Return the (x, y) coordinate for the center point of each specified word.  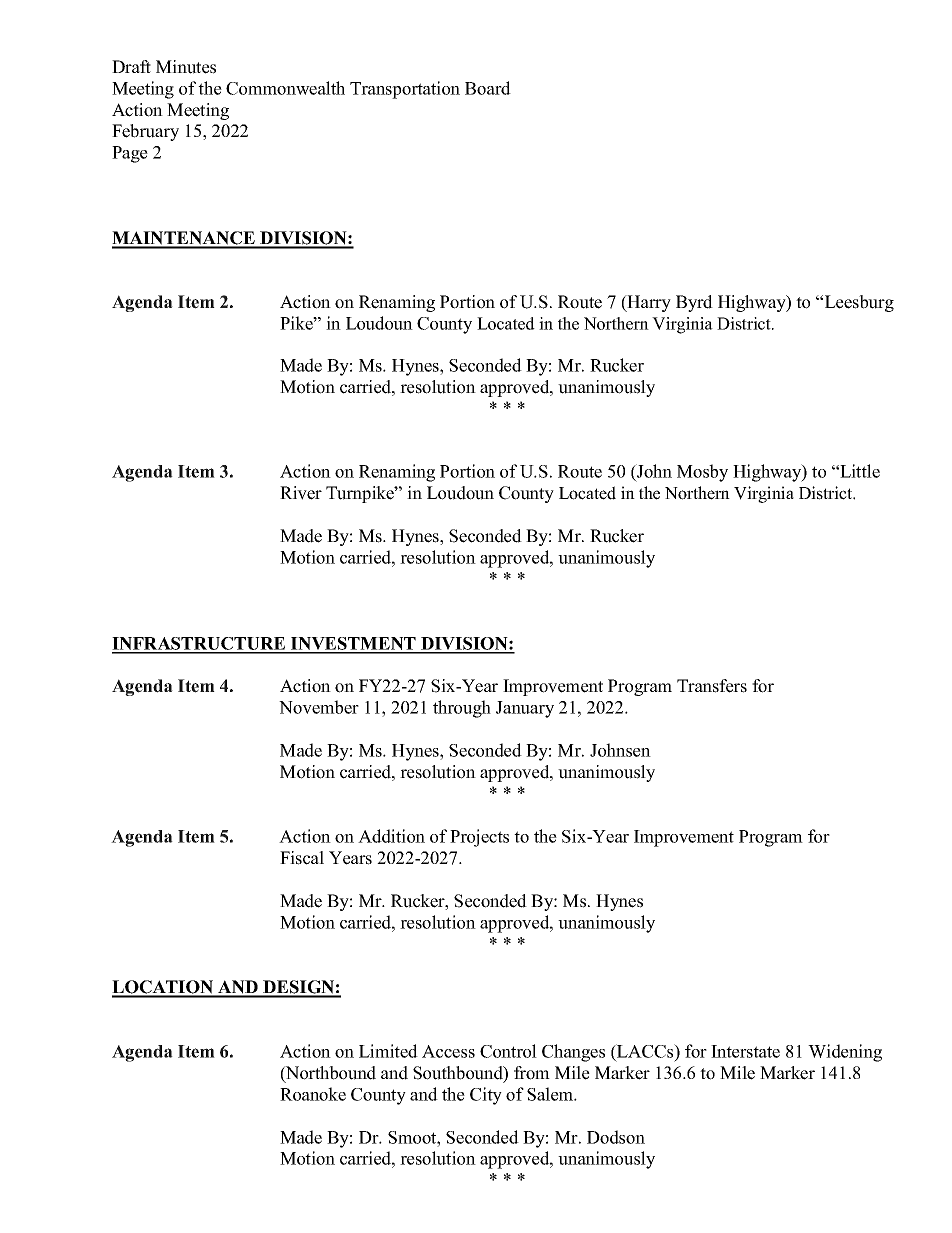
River (301, 493)
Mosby (702, 473)
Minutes (186, 67)
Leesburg (858, 303)
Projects (479, 838)
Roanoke (313, 1094)
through (462, 709)
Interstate (745, 1051)
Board (488, 88)
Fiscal (302, 858)
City (486, 1096)
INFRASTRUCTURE (200, 645)
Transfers (712, 686)
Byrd (694, 303)
